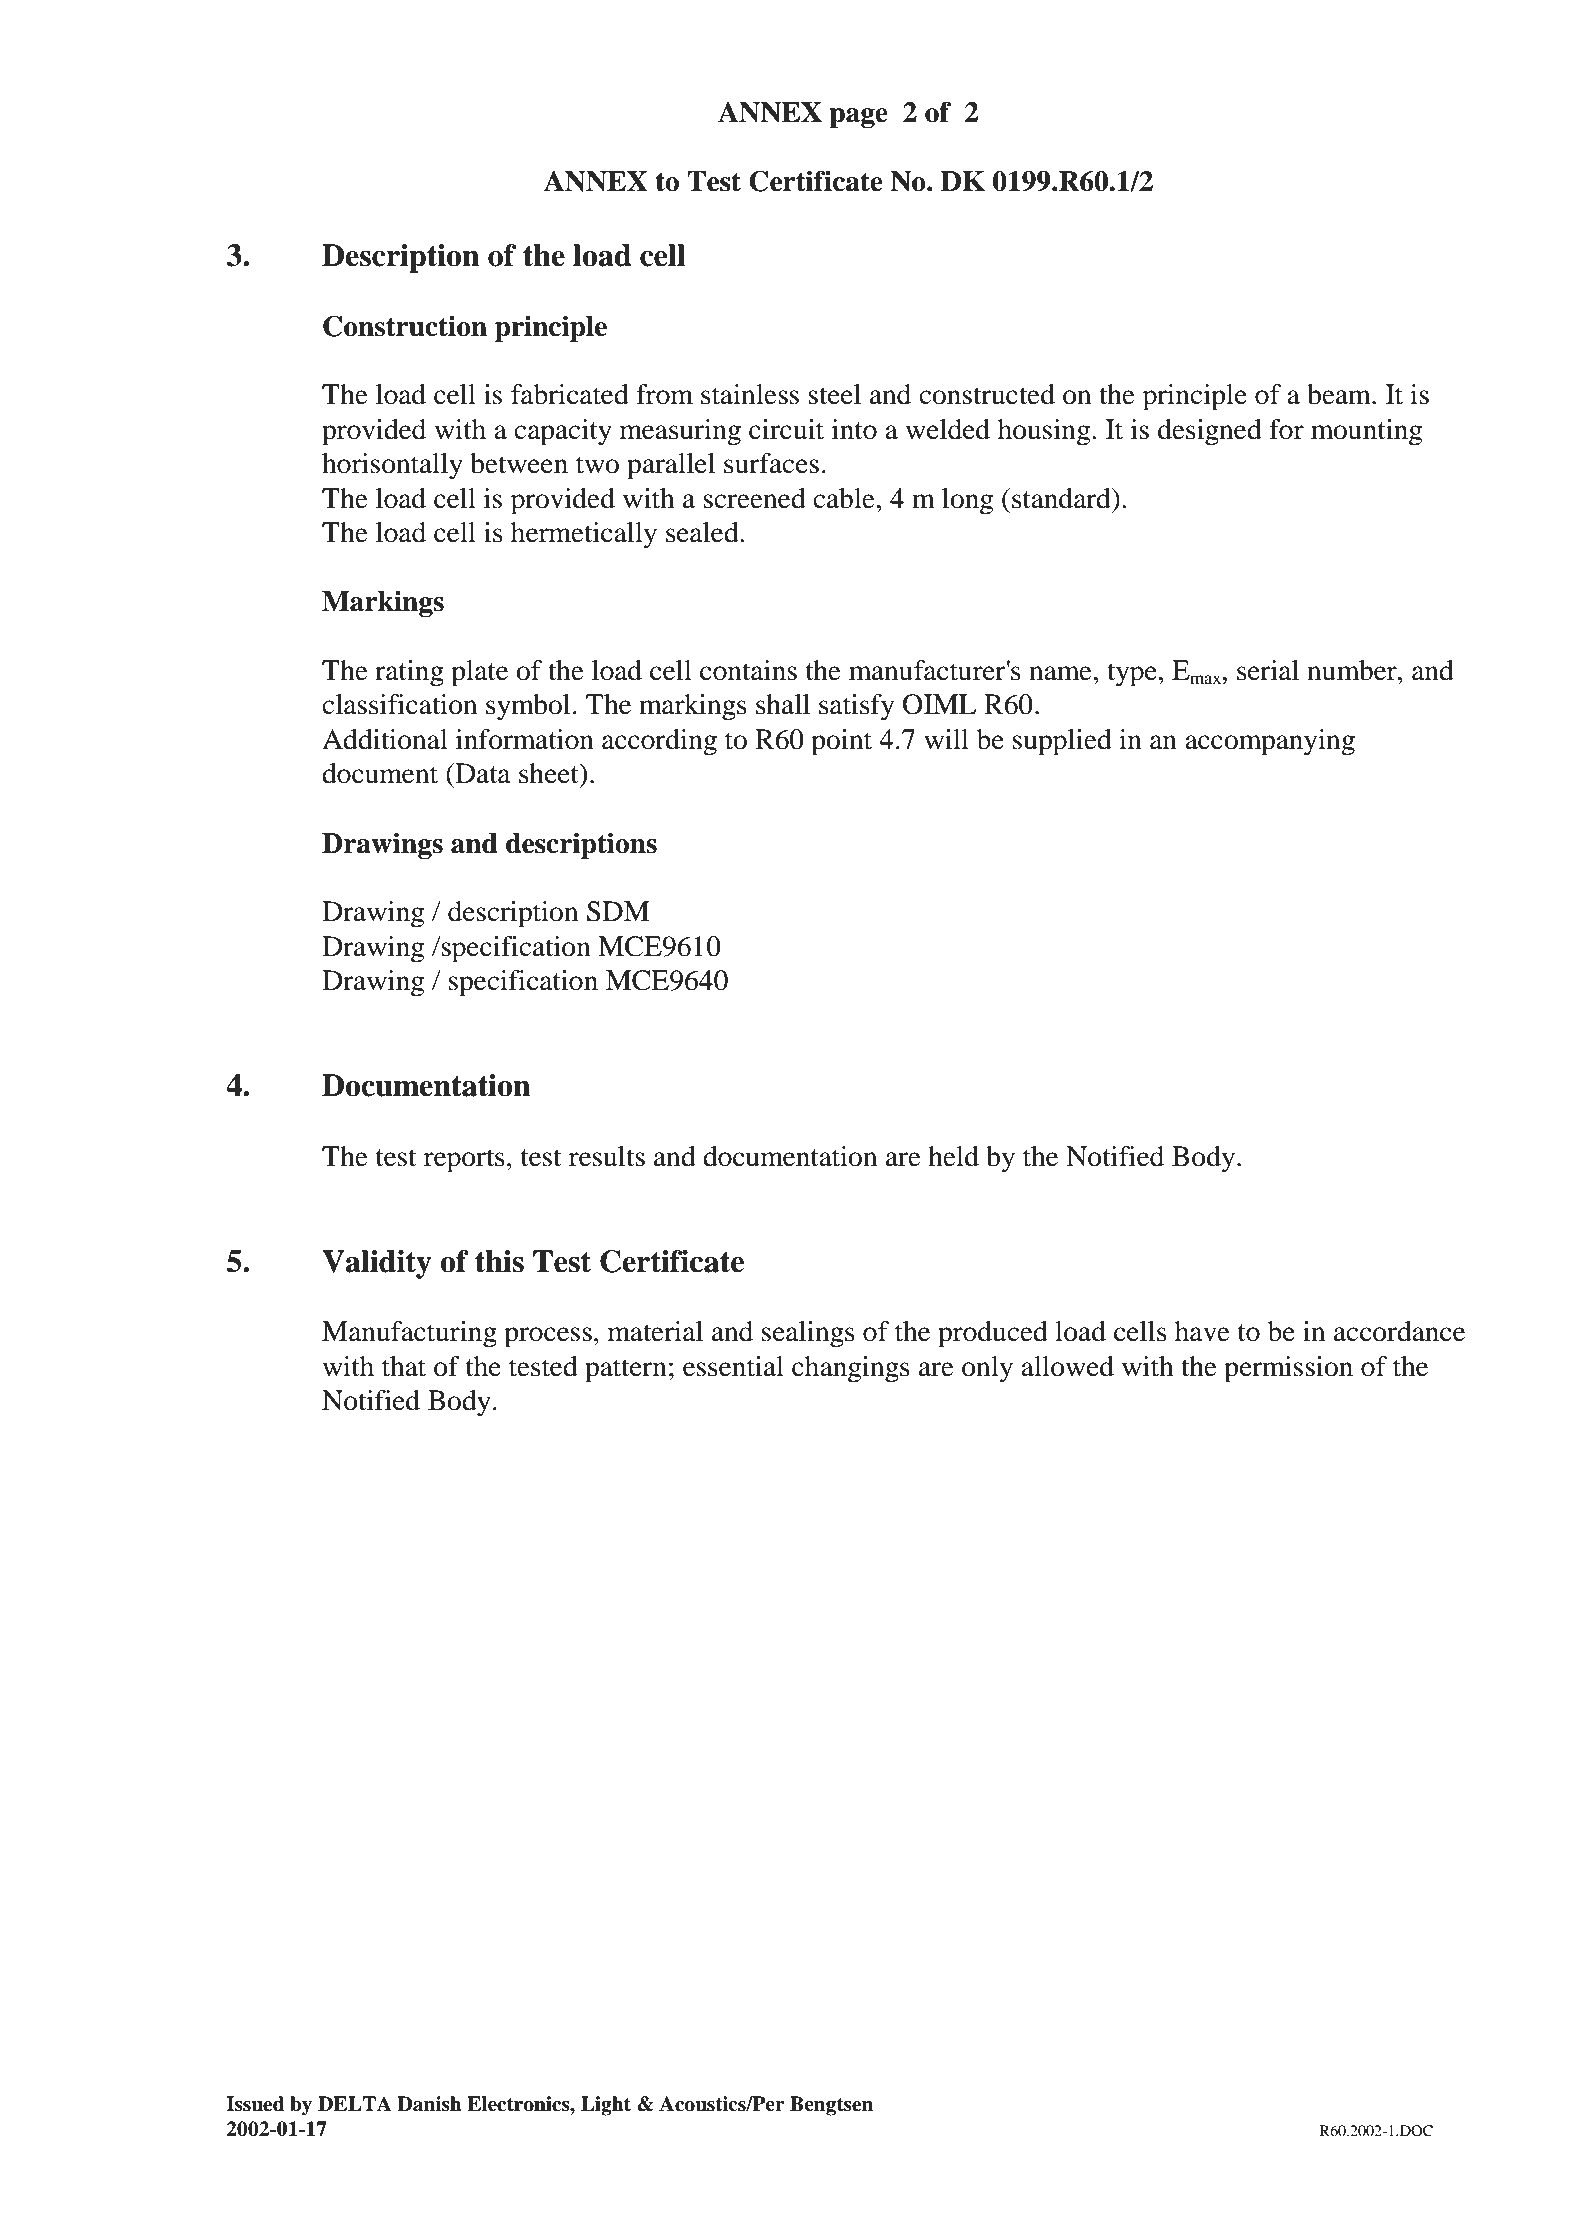 This screenshot has height=2240, width=1583. What do you see at coordinates (858, 118) in the screenshot?
I see `page` at bounding box center [858, 118].
